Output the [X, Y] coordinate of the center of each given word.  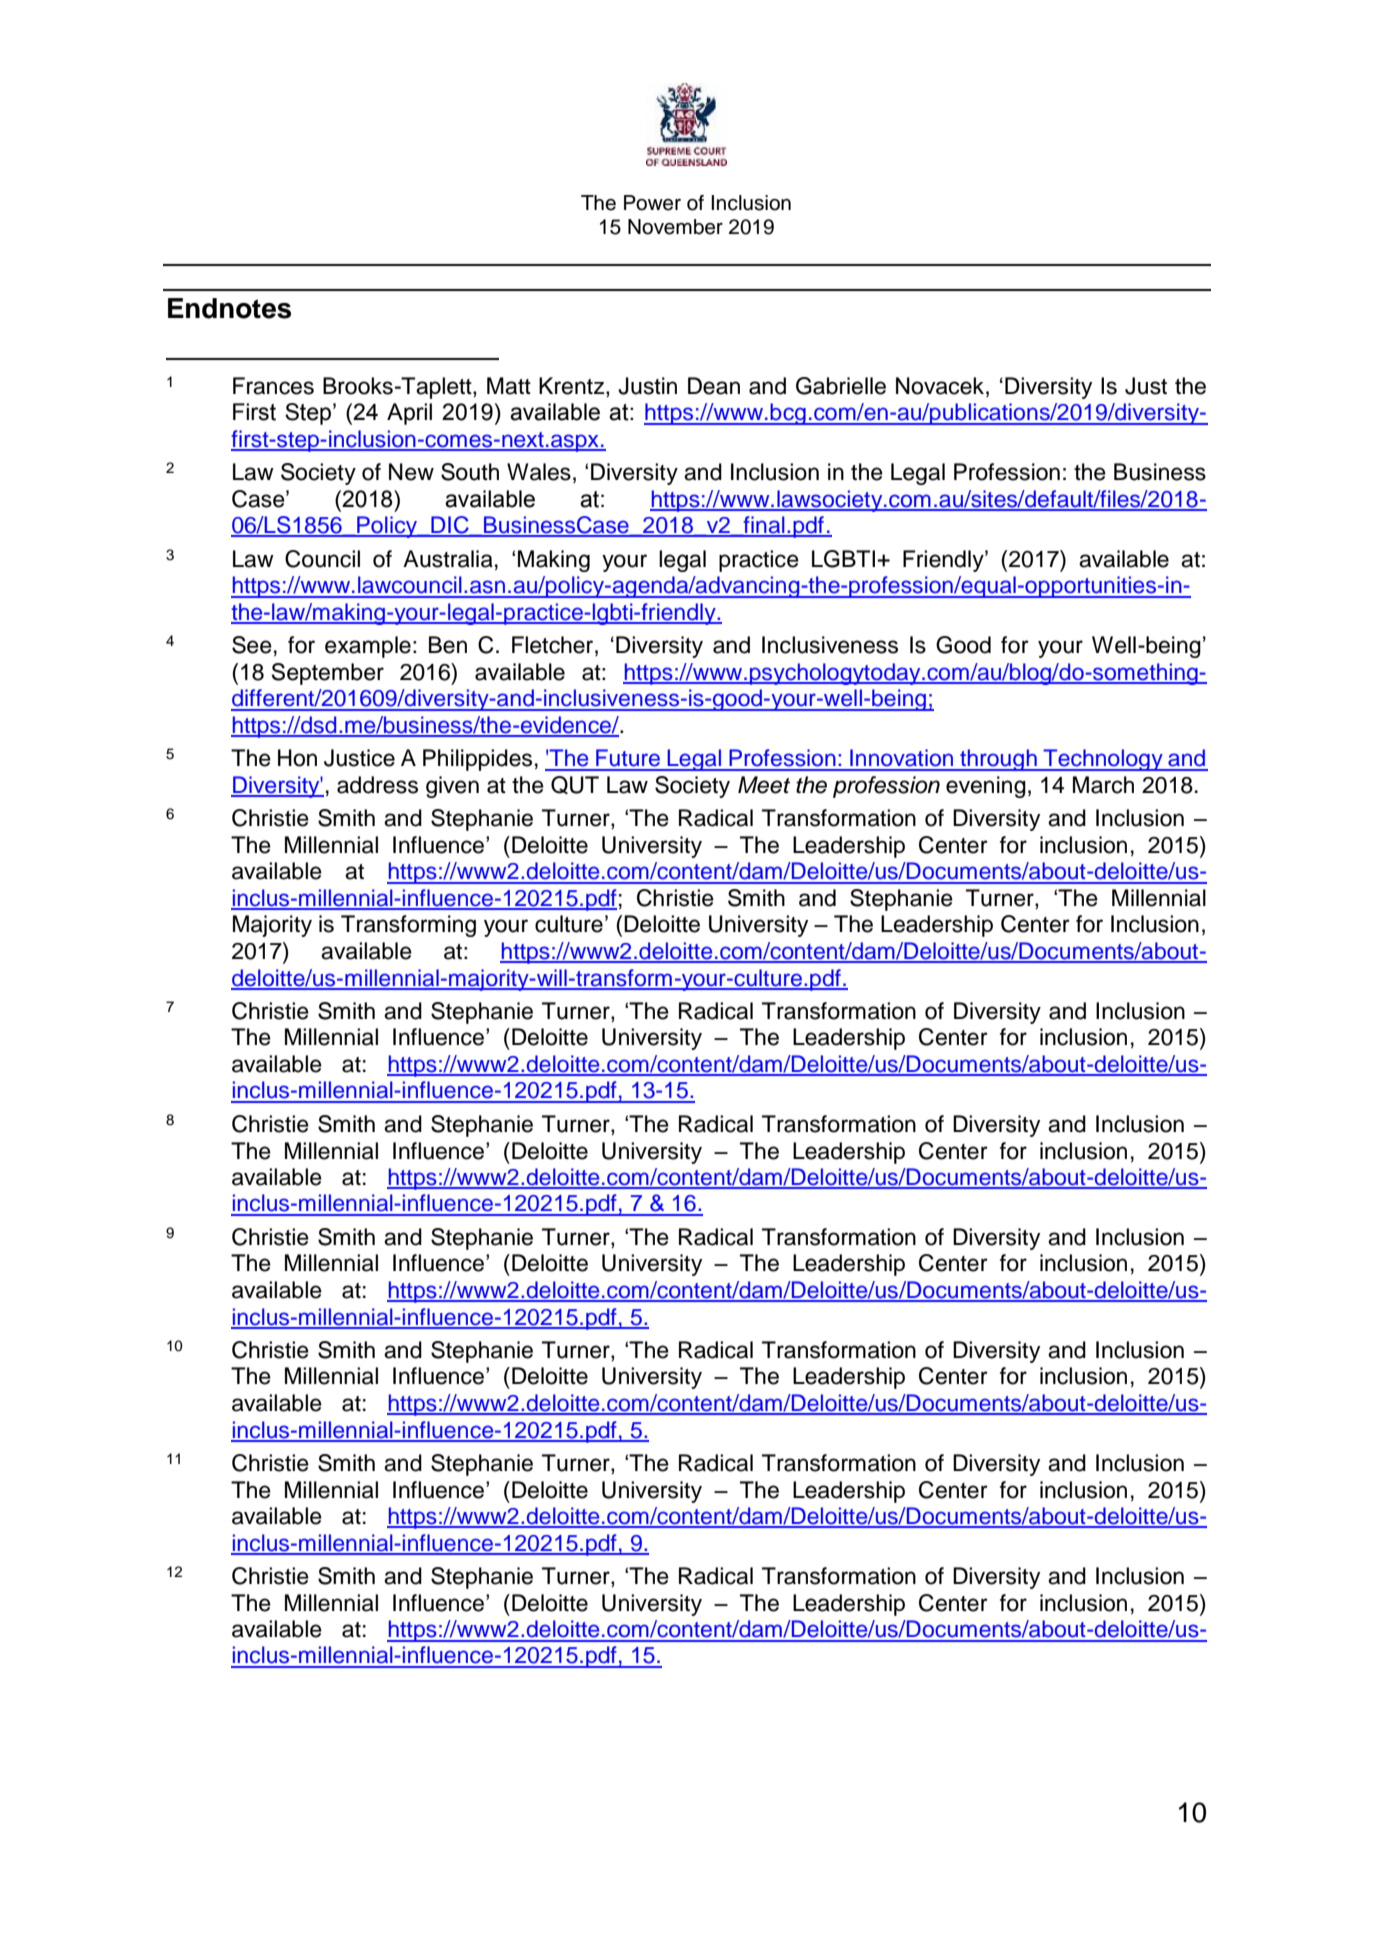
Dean [714, 386]
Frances [273, 386]
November [675, 227]
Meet [764, 785]
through [998, 760]
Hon [297, 758]
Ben [448, 645]
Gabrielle [841, 386]
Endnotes [229, 308]
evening [986, 787]
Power [652, 203]
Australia [448, 559]
